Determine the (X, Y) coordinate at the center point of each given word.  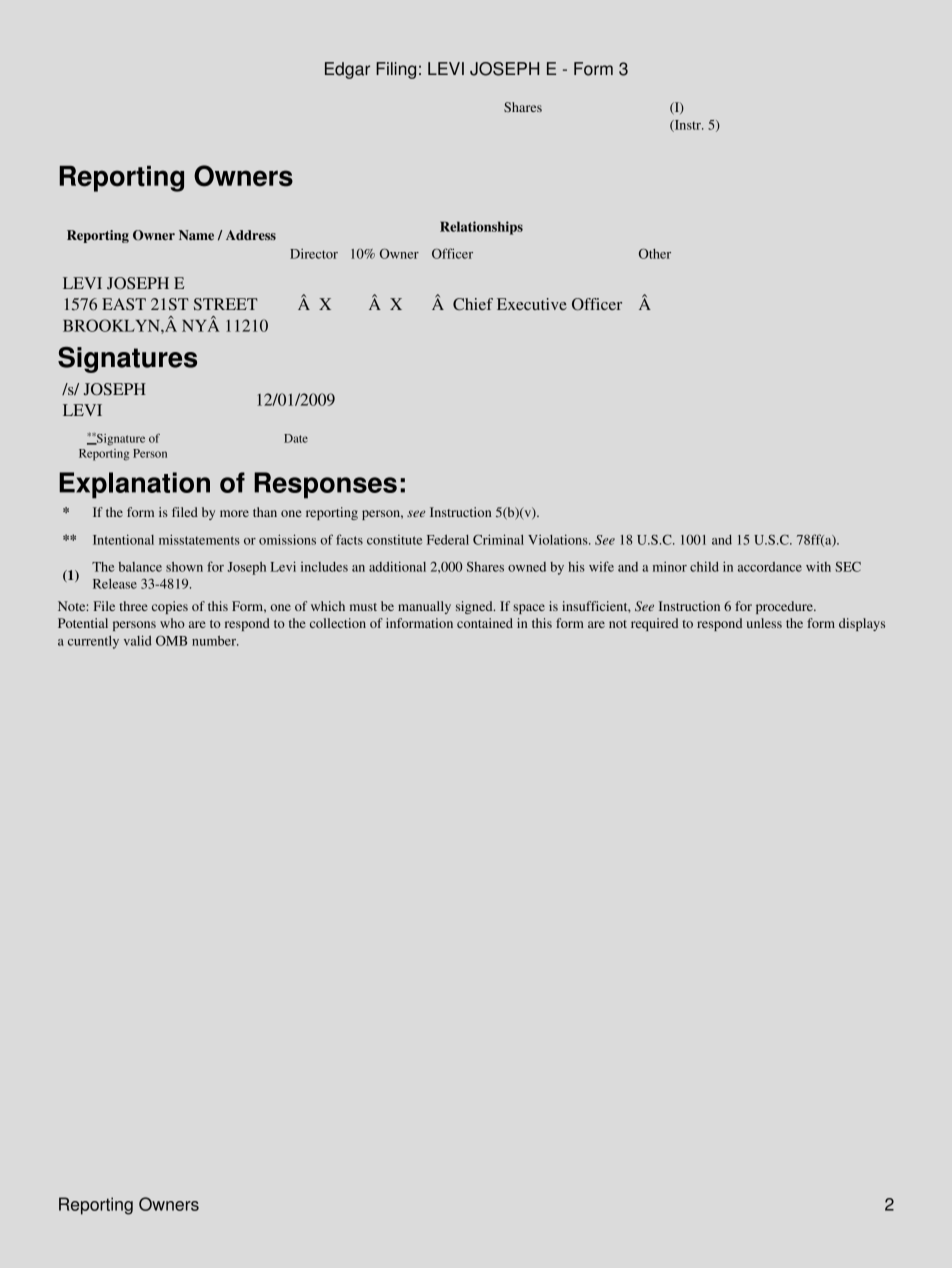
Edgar (347, 70)
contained (485, 623)
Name (196, 235)
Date (296, 438)
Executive (532, 304)
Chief (473, 304)
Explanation (134, 485)
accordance (770, 567)
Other (655, 253)
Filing (396, 70)
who (172, 623)
